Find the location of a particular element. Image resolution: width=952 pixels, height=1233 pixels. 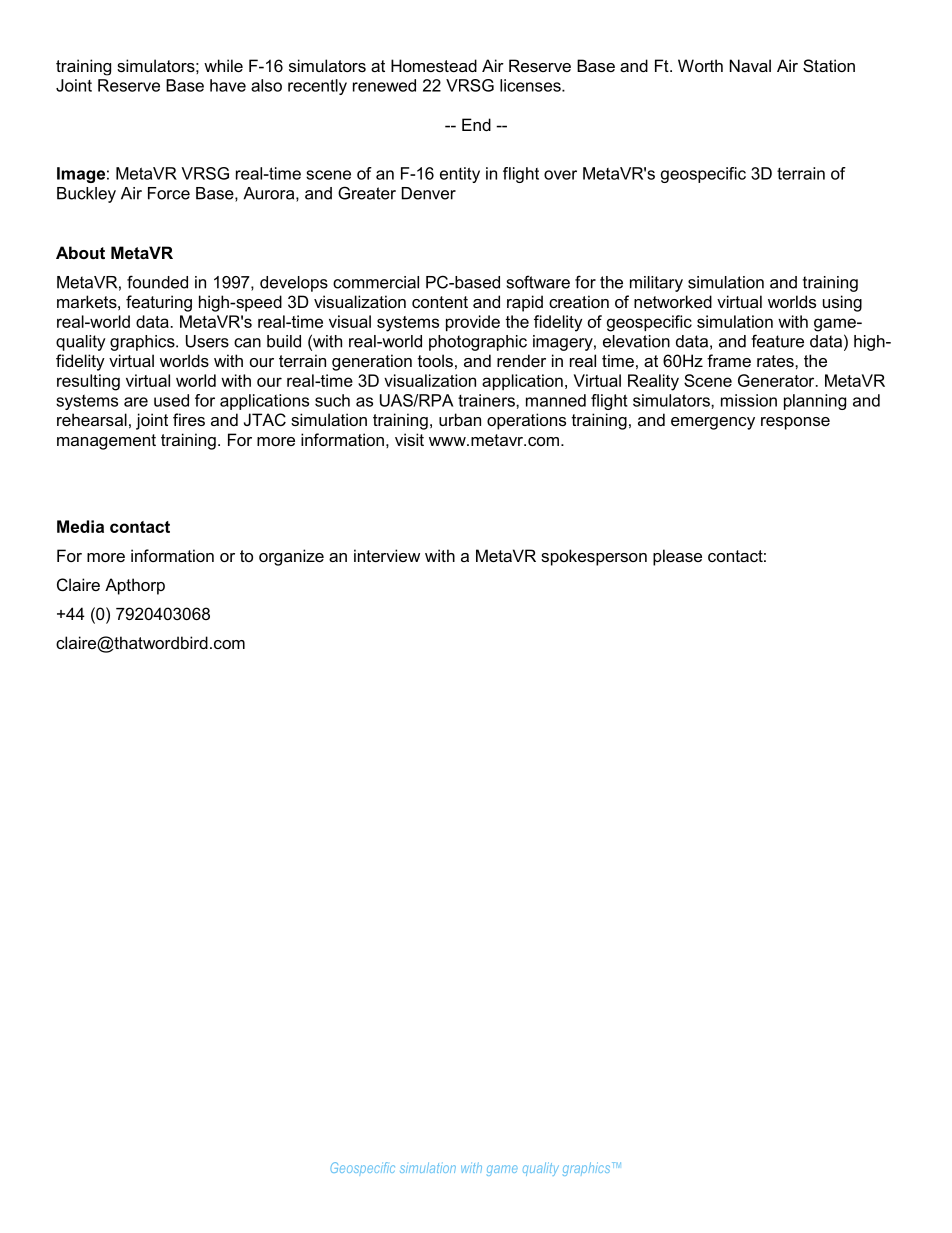

have is located at coordinates (228, 85).
